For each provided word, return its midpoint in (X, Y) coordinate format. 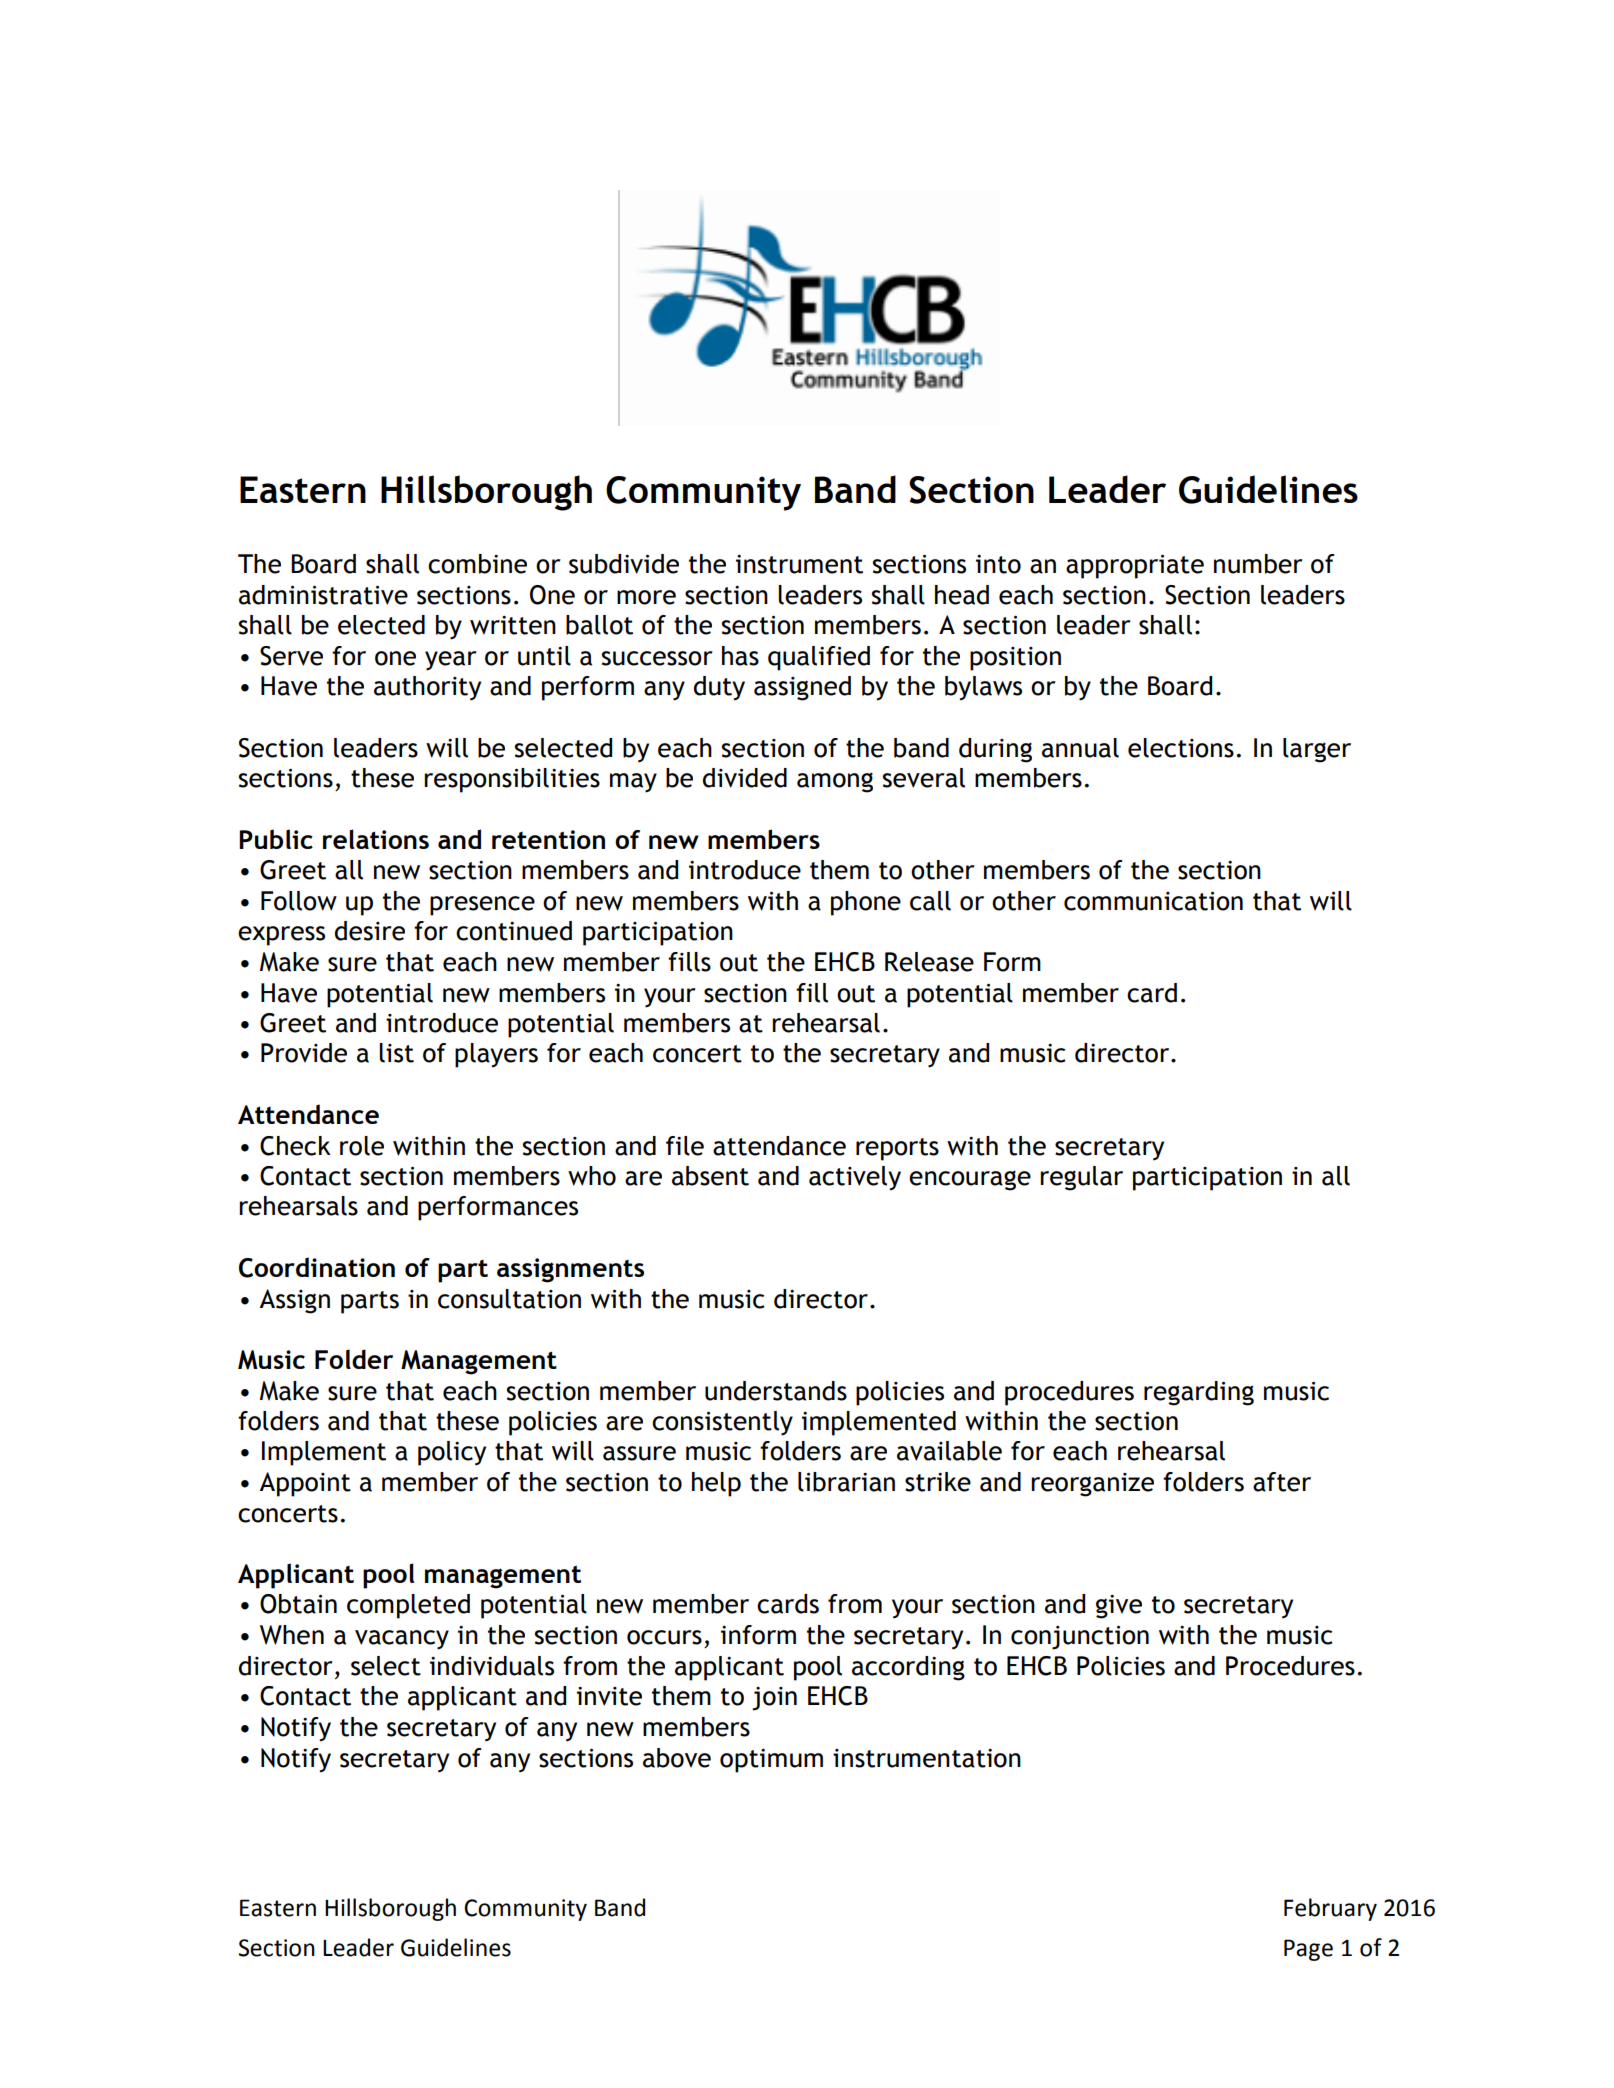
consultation (509, 1299)
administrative (323, 595)
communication (1153, 901)
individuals (492, 1666)
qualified (819, 658)
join (774, 1699)
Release (929, 962)
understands (776, 1391)
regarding (1199, 1393)
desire (370, 931)
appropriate (1135, 567)
